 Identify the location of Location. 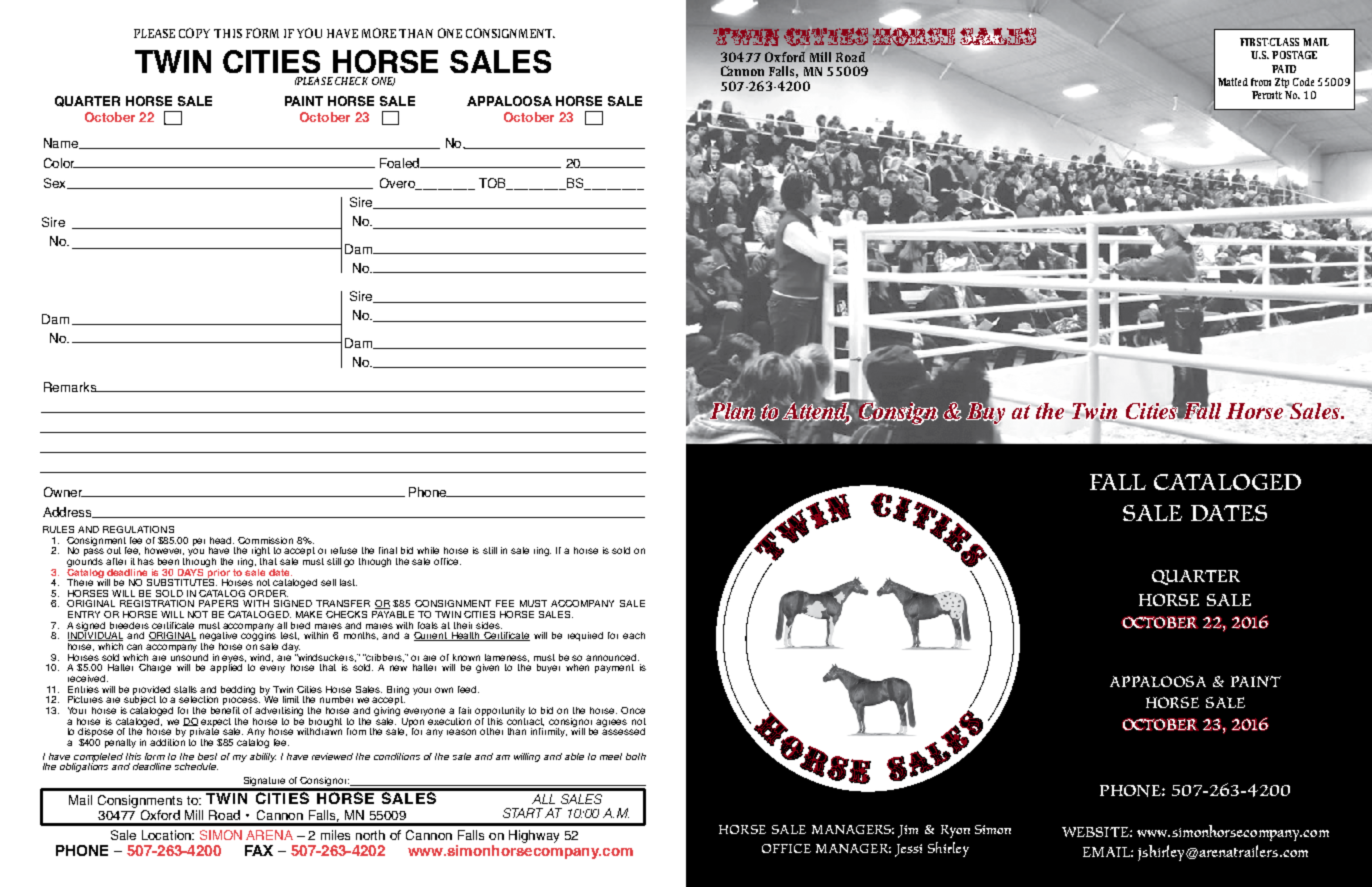
(167, 835).
